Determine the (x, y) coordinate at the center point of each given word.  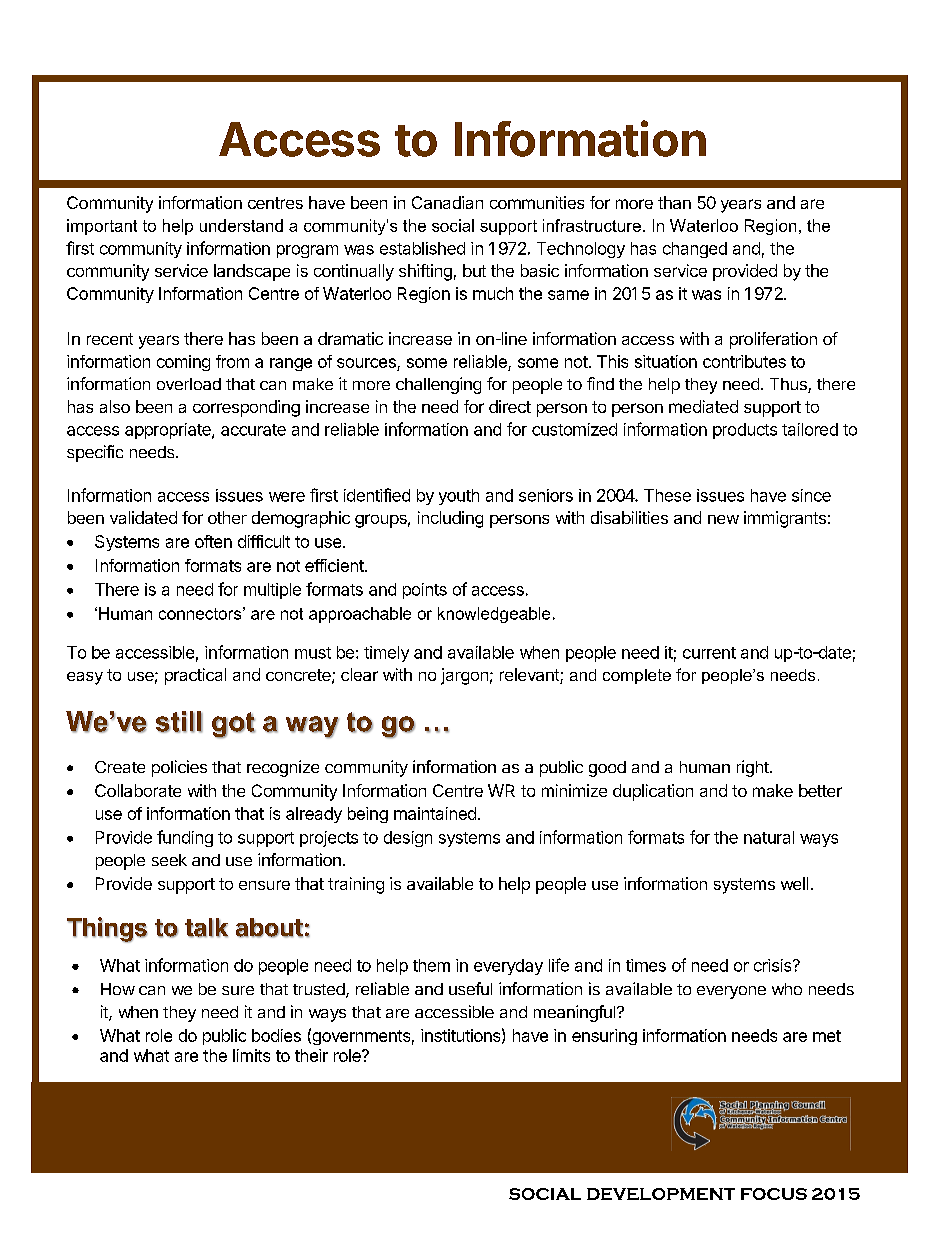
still (179, 722)
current (709, 653)
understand (241, 225)
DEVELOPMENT (661, 1194)
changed (695, 250)
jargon (464, 676)
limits (251, 1055)
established (422, 248)
